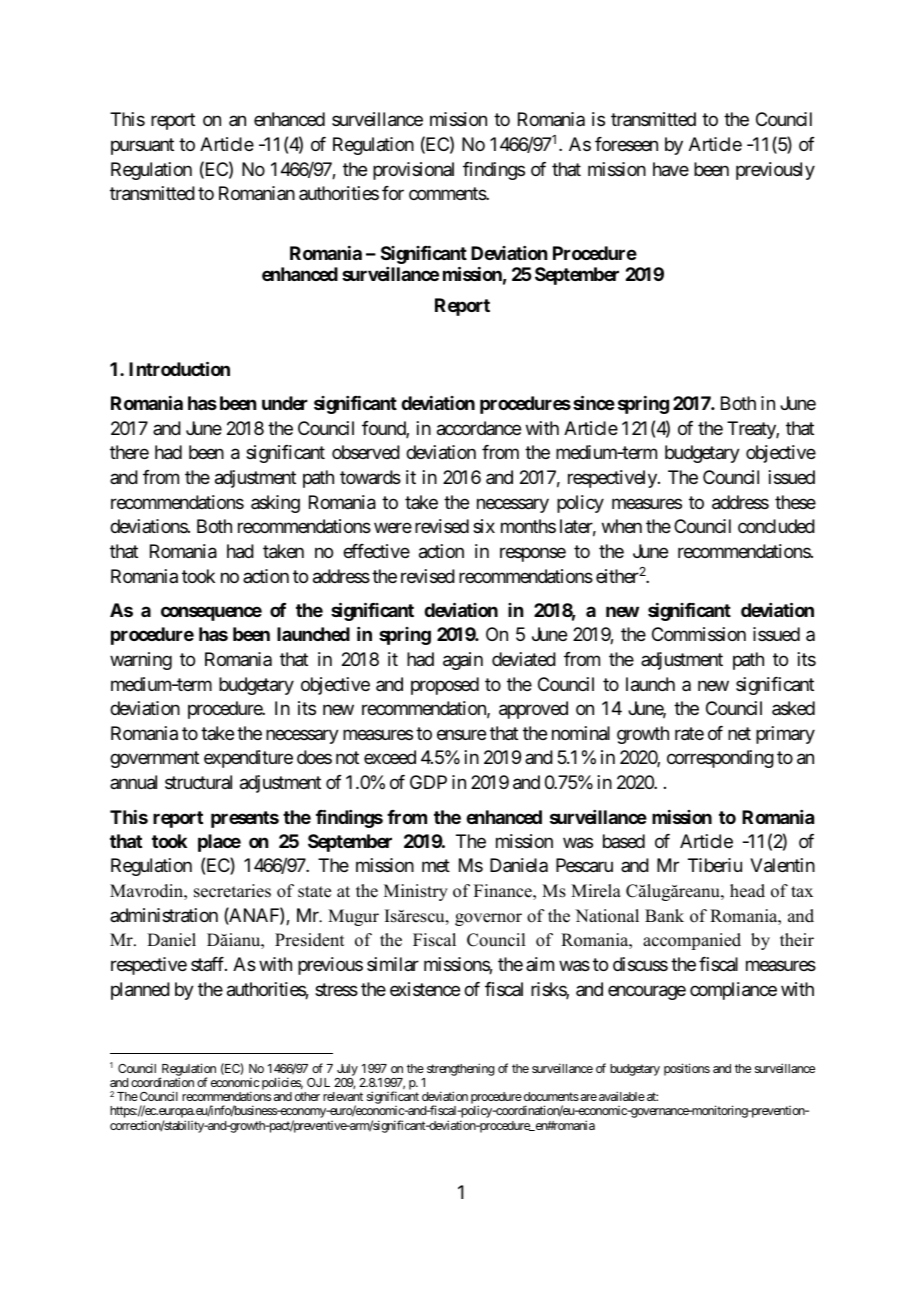 The image size is (924, 1308). What do you see at coordinates (460, 1069) in the screenshot?
I see `strengthening` at bounding box center [460, 1069].
